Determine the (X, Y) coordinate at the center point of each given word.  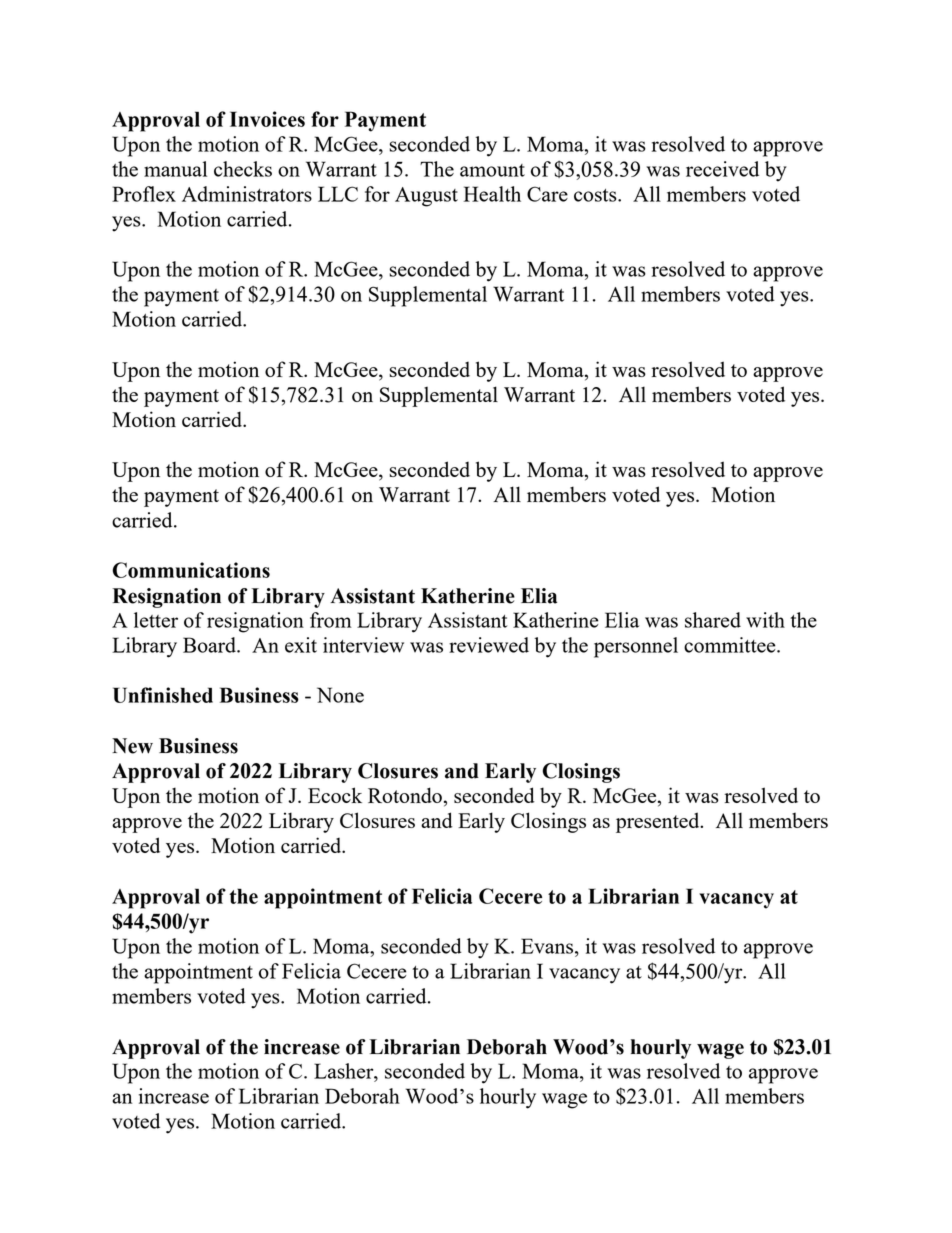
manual (175, 169)
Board (210, 645)
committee (731, 645)
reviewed (489, 645)
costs (596, 195)
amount (492, 170)
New (132, 746)
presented (659, 822)
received (722, 169)
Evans (548, 946)
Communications (191, 570)
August (426, 197)
